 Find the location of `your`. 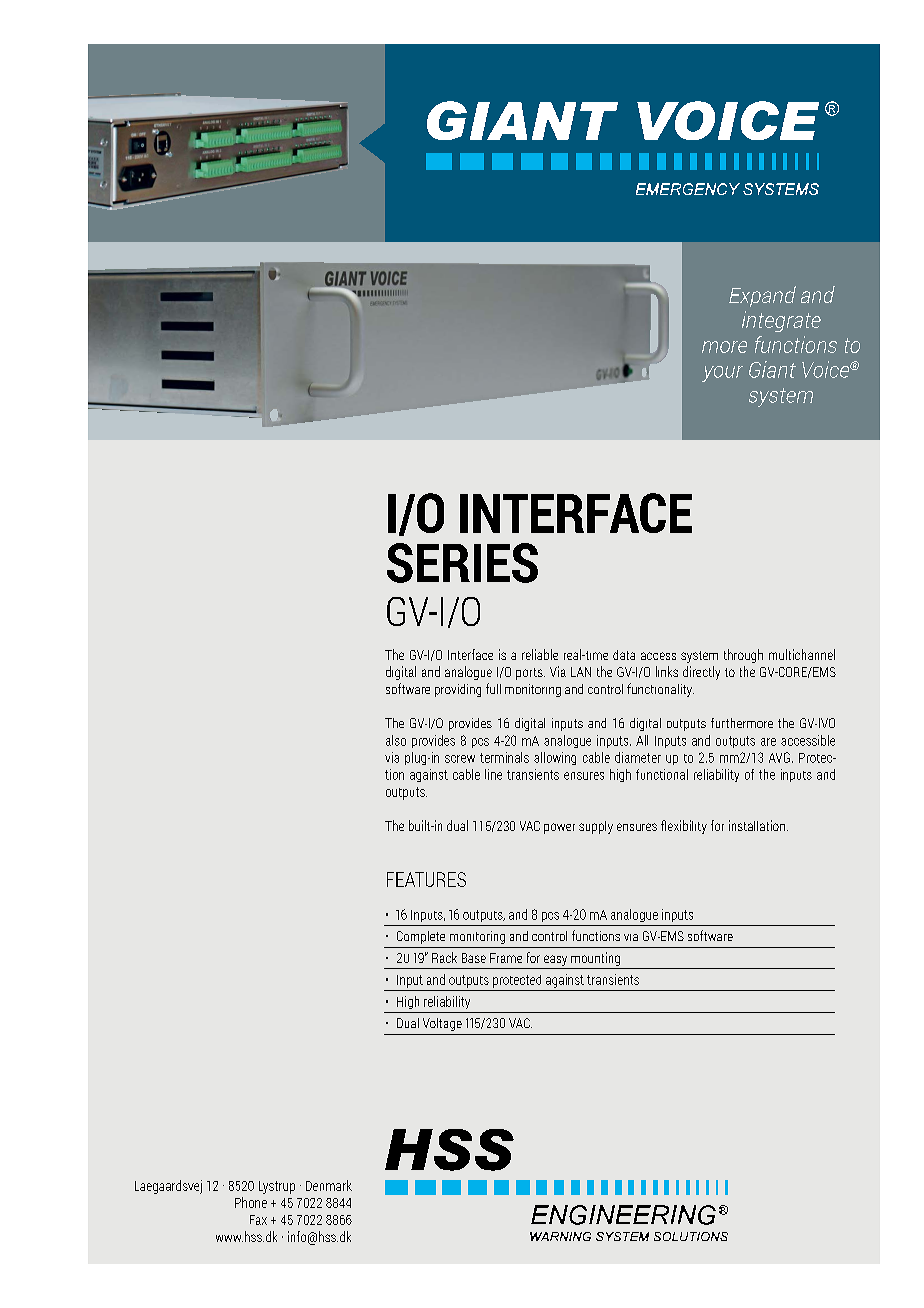

your is located at coordinates (722, 374).
